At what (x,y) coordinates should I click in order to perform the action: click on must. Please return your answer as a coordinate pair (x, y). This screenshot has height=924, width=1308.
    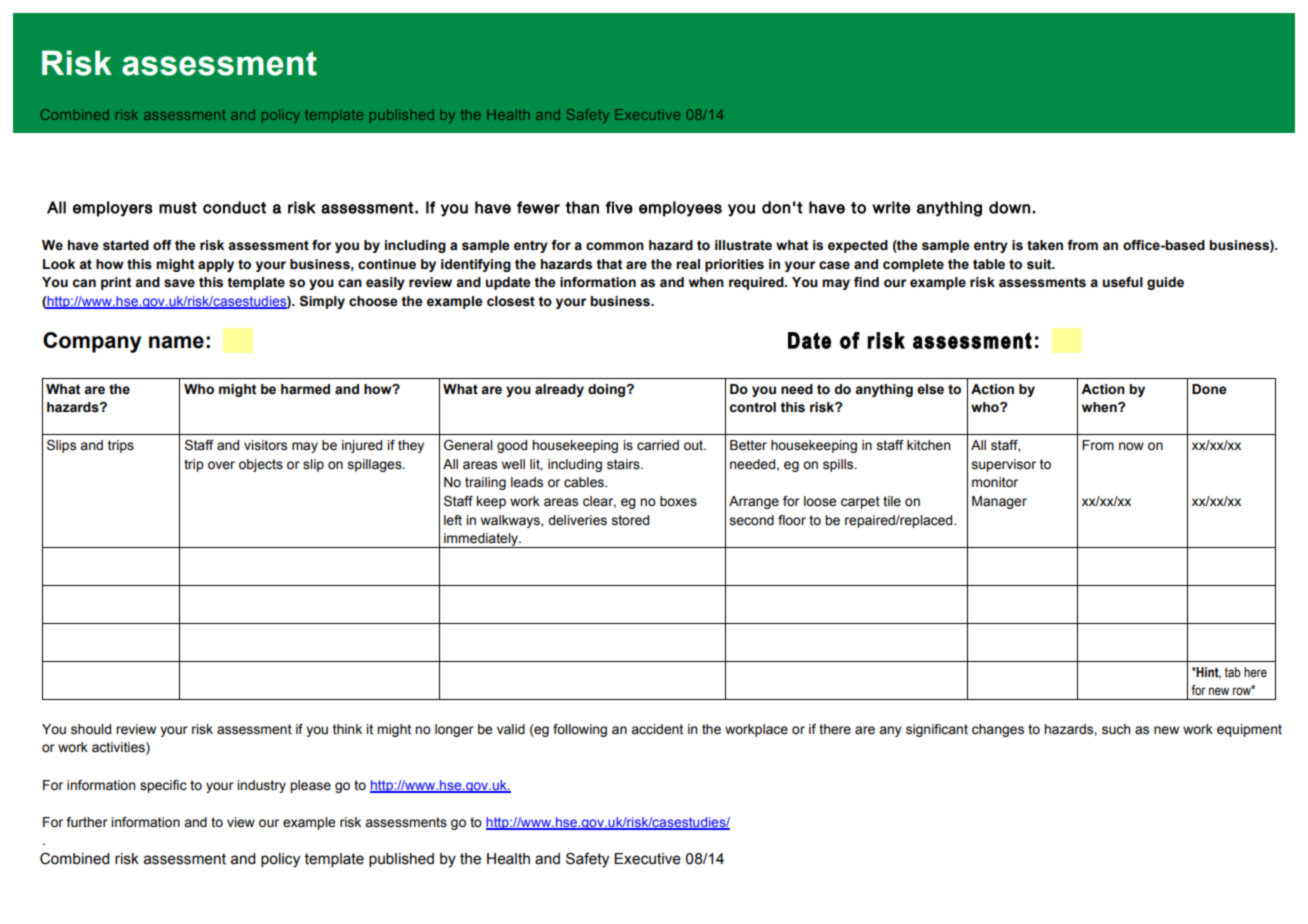
    Looking at the image, I should click on (178, 208).
